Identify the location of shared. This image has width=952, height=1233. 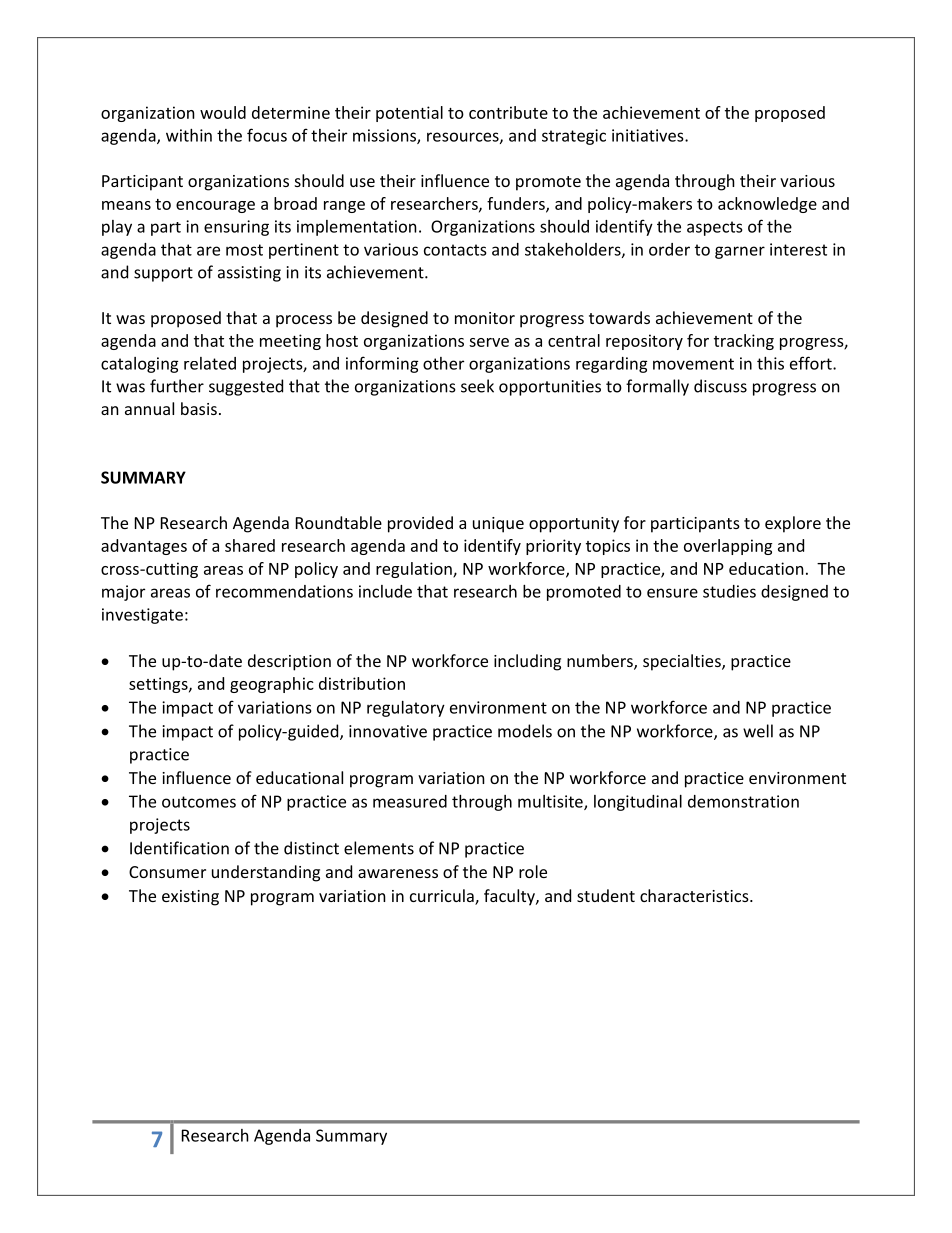
(250, 545).
